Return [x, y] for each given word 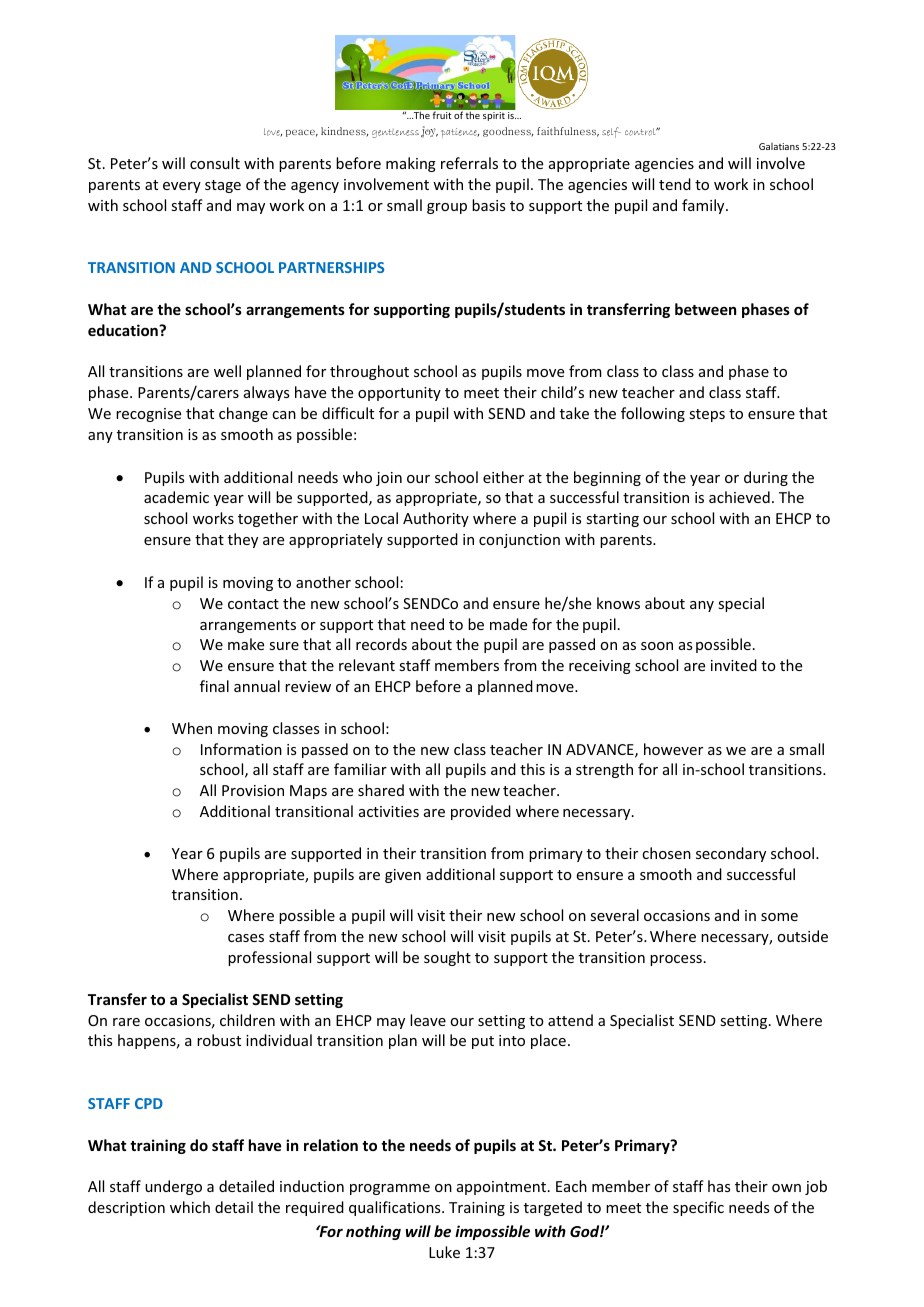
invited [734, 665]
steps [707, 415]
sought [447, 958]
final [214, 686]
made [508, 624]
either [503, 477]
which [190, 1207]
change [243, 414]
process [676, 960]
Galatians [779, 146]
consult [215, 163]
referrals [469, 163]
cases [246, 938]
